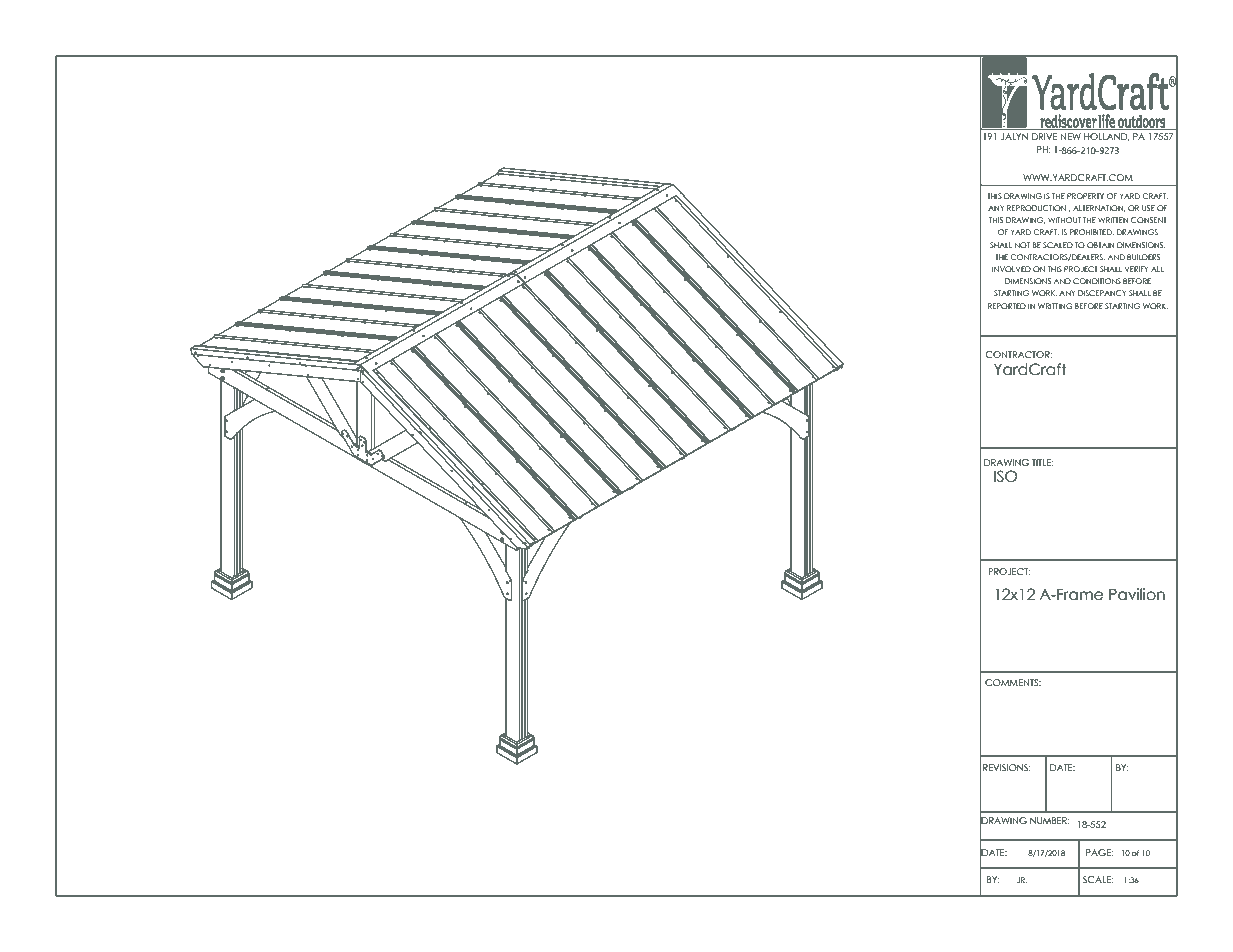  I want to click on PROHIBITED, so click(1092, 232).
